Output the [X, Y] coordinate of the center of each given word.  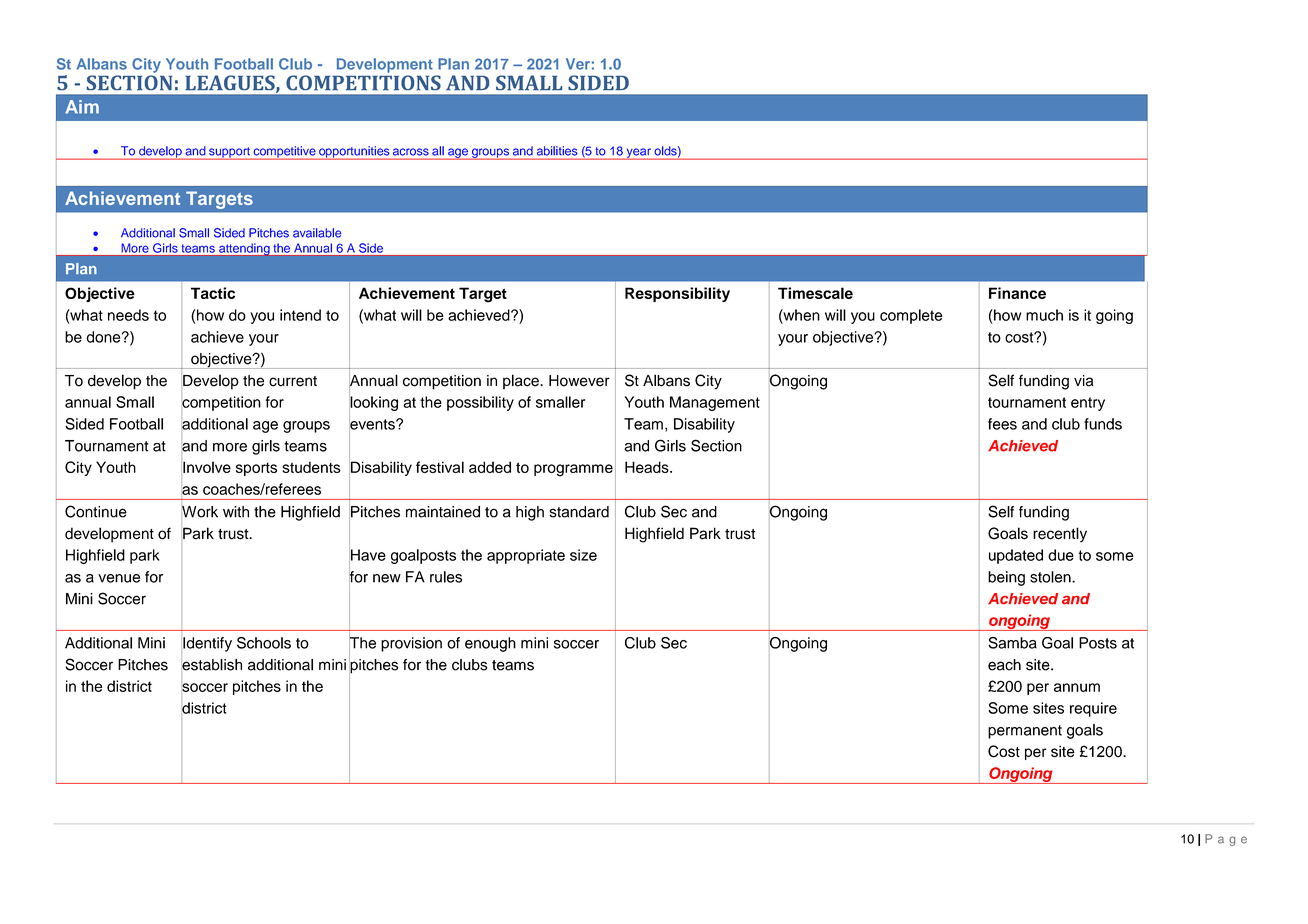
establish [211, 665]
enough [490, 644]
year [638, 154]
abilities [557, 151]
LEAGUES [231, 84]
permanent [1025, 732]
